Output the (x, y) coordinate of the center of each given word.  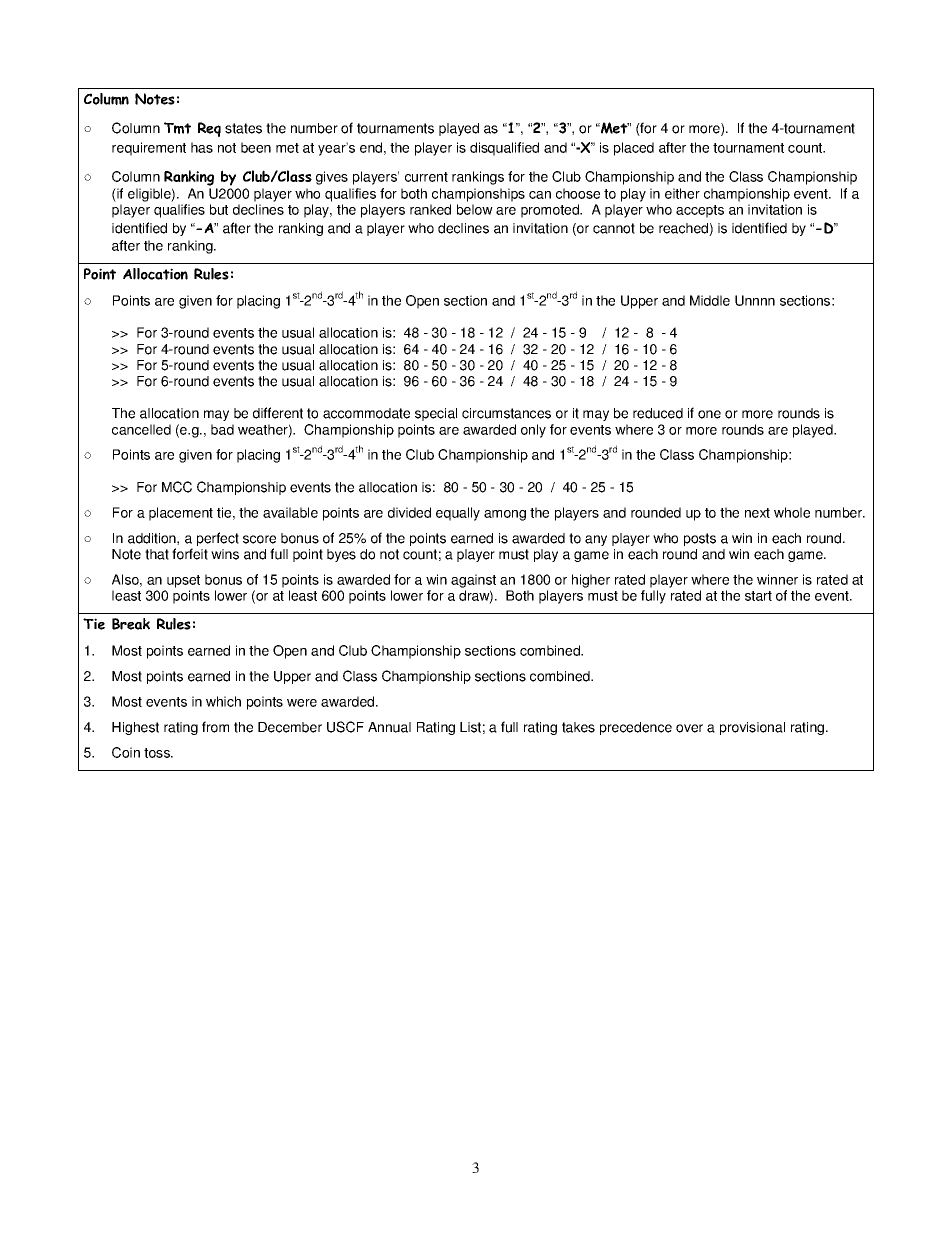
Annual (389, 727)
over (689, 728)
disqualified (504, 149)
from (215, 727)
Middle (710, 300)
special (436, 414)
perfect (218, 539)
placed (634, 149)
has (202, 147)
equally (458, 514)
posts (700, 539)
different (278, 413)
